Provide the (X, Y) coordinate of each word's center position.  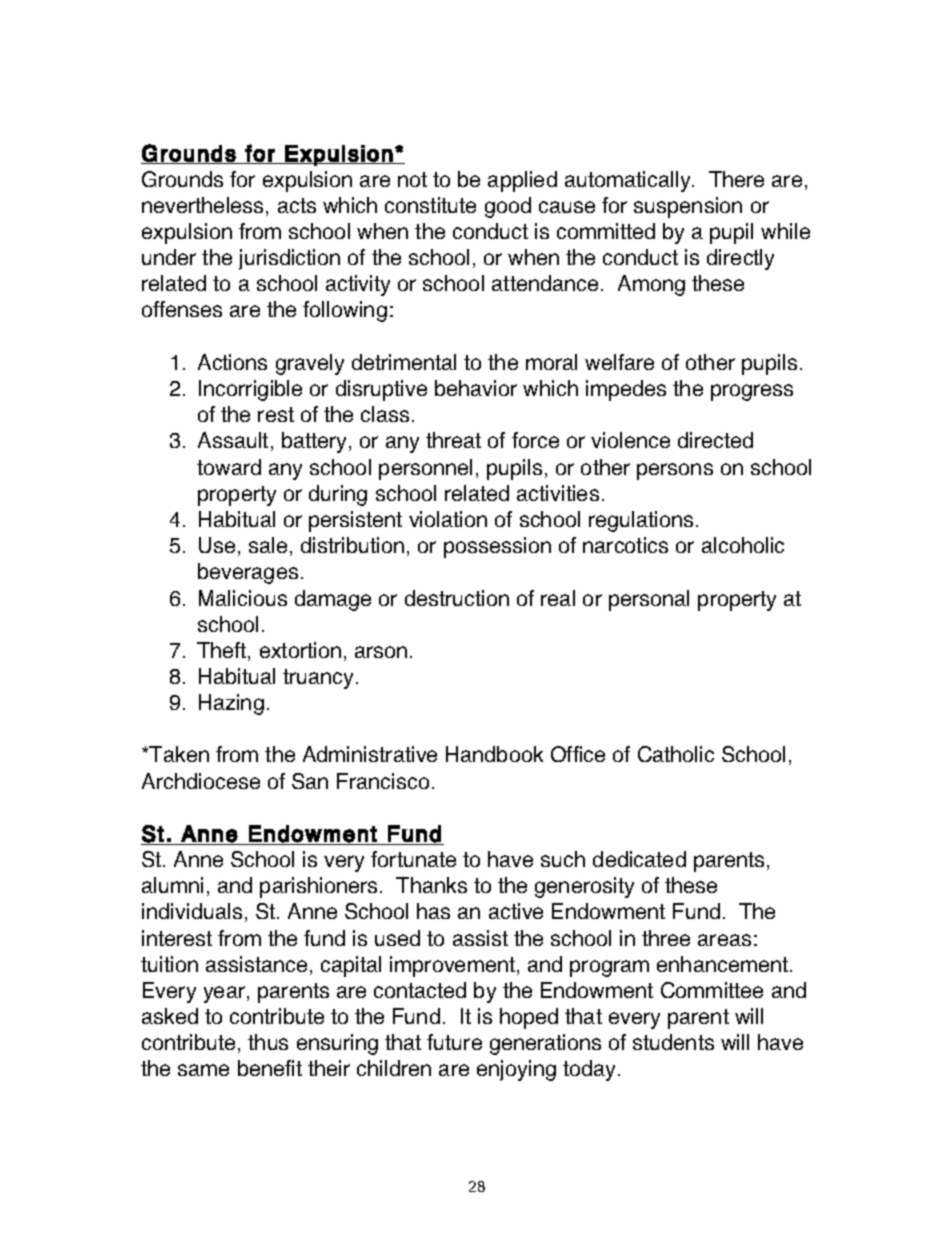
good (508, 207)
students (673, 1042)
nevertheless (202, 205)
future (454, 1042)
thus (268, 1042)
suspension (688, 207)
